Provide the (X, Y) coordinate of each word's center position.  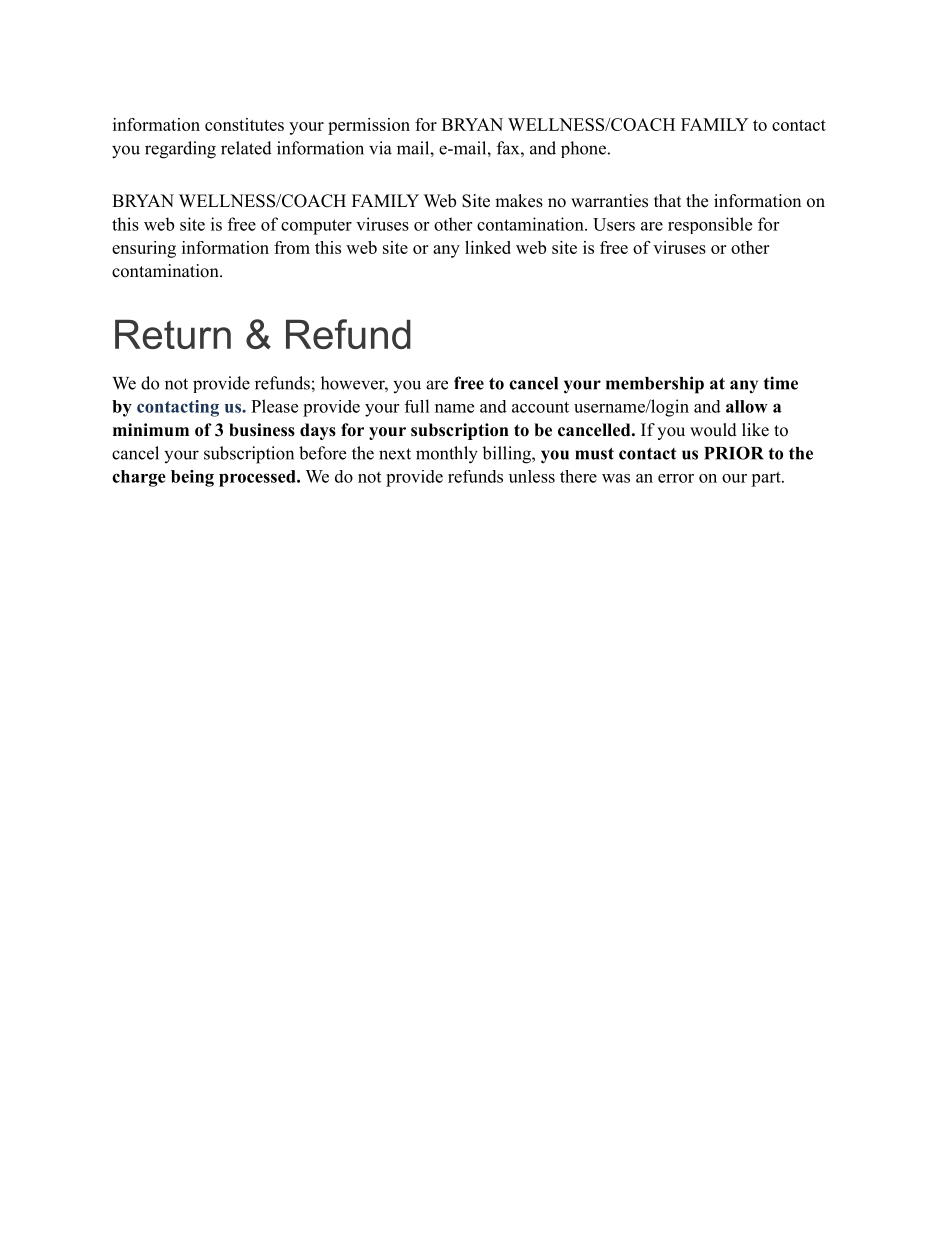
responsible (710, 225)
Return (173, 334)
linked (488, 247)
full (417, 406)
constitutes (244, 124)
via (380, 148)
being (192, 478)
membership (655, 385)
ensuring (144, 249)
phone (583, 149)
